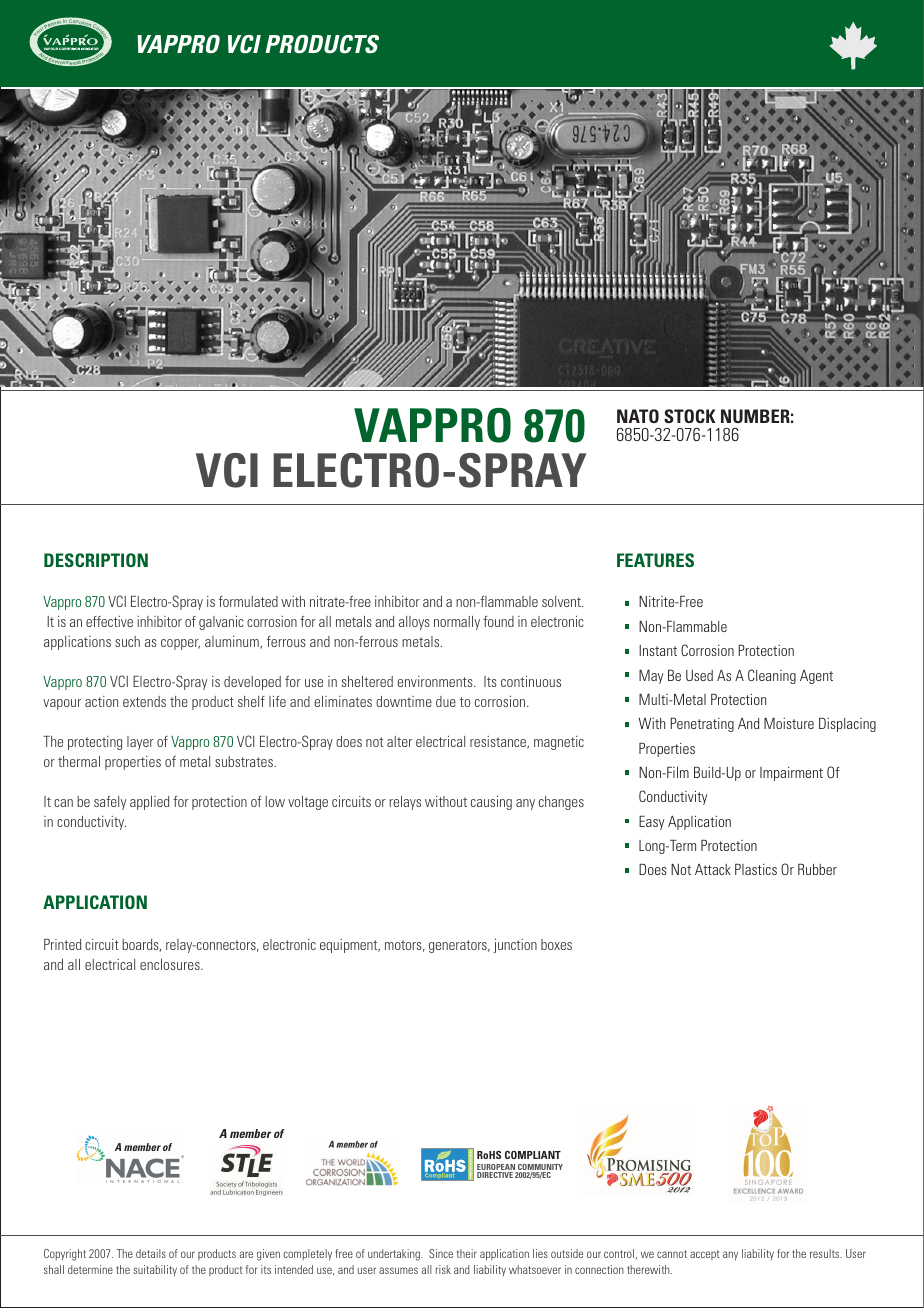 The width and height of the screenshot is (924, 1308). I want to click on normally, so click(457, 623).
